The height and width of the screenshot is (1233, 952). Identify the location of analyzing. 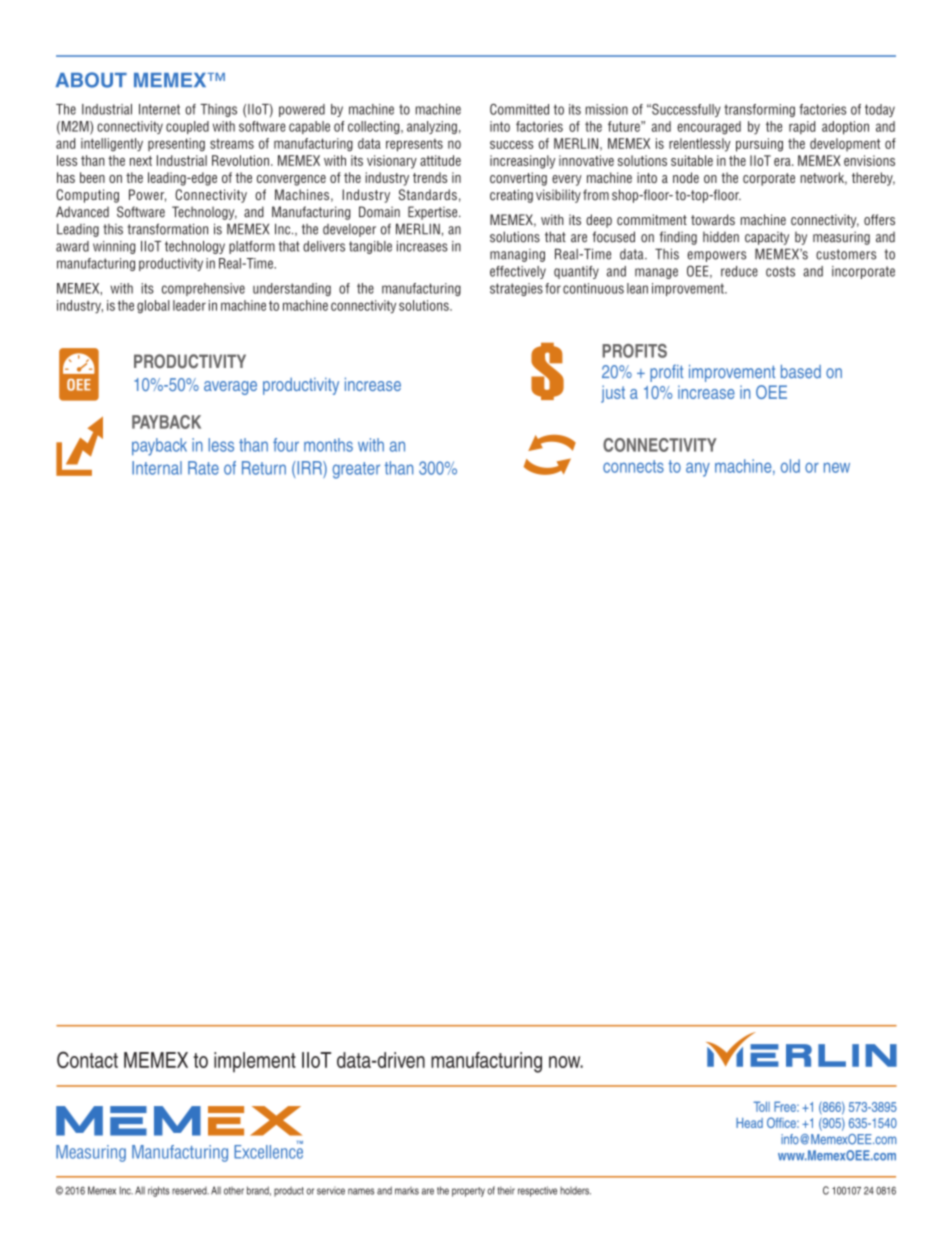
(432, 127).
